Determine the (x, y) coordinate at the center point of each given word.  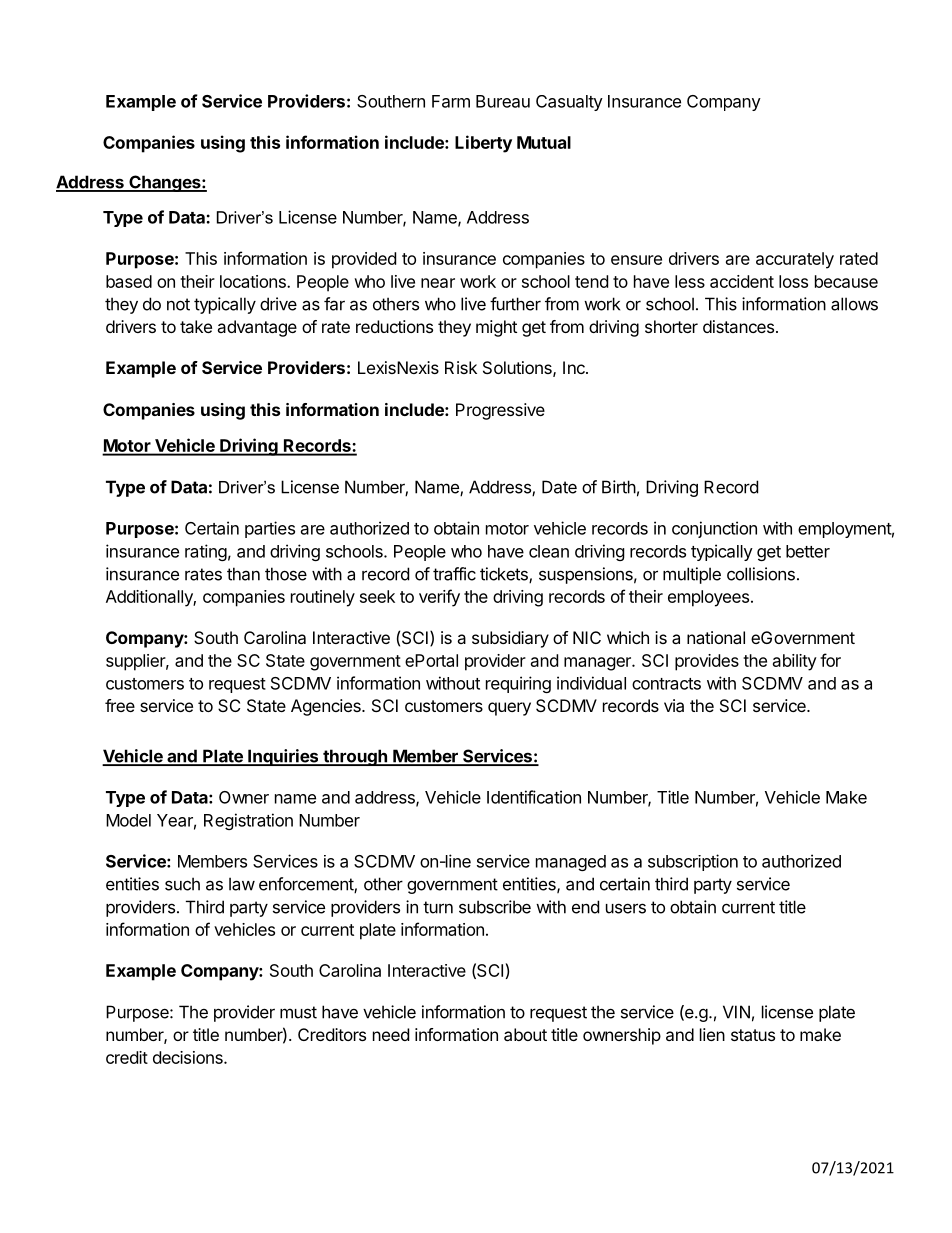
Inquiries (283, 757)
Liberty (483, 144)
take (196, 326)
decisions (189, 1057)
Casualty (569, 103)
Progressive (500, 411)
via (674, 705)
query (509, 709)
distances (740, 326)
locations (254, 281)
